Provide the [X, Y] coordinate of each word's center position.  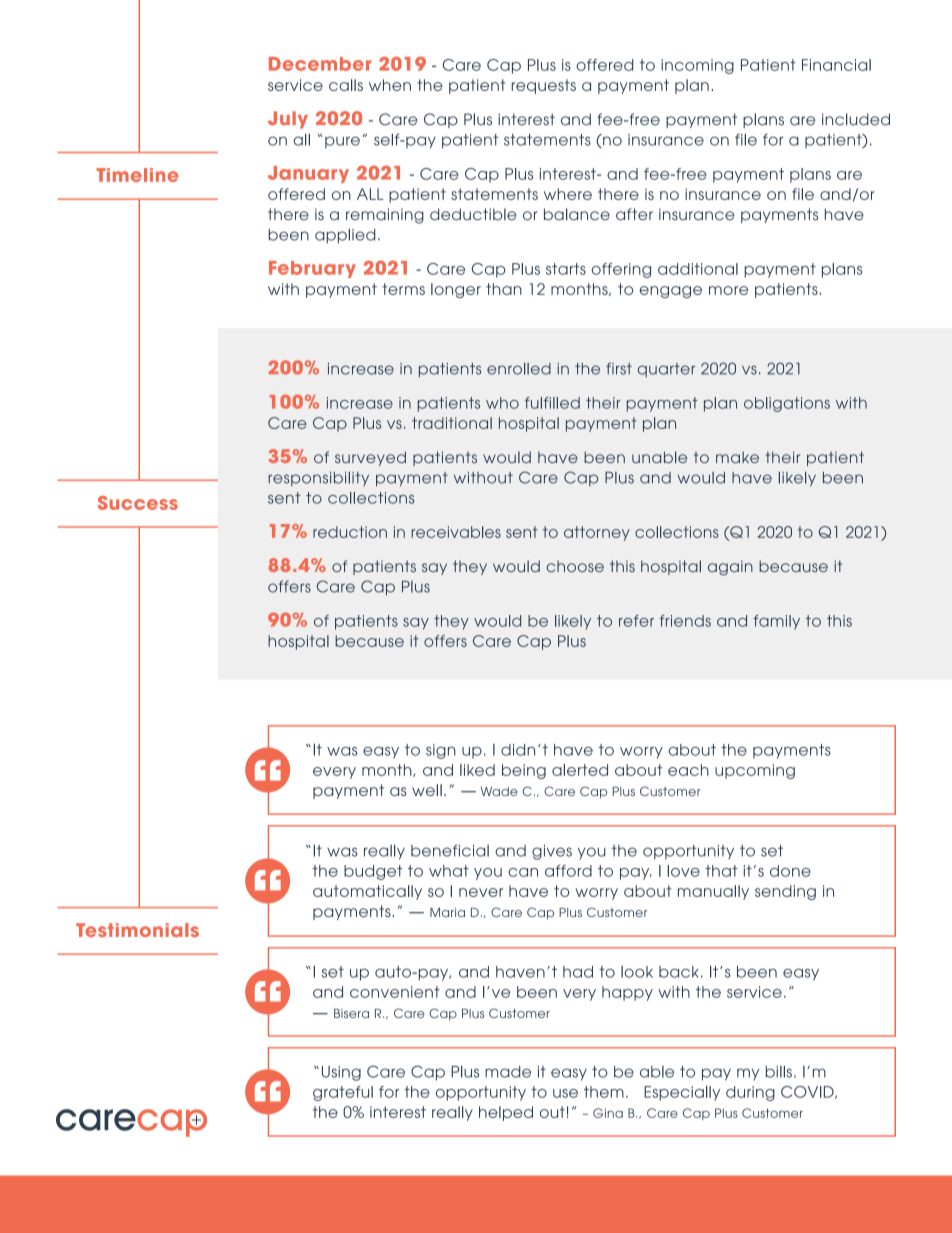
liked [477, 770]
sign [441, 751]
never [481, 892]
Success [138, 503]
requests [544, 86]
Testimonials [137, 930]
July [288, 120]
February [312, 269]
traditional [452, 423]
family [776, 622]
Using [341, 1073]
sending [785, 892]
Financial [836, 65]
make [737, 457]
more [728, 290]
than [504, 289]
